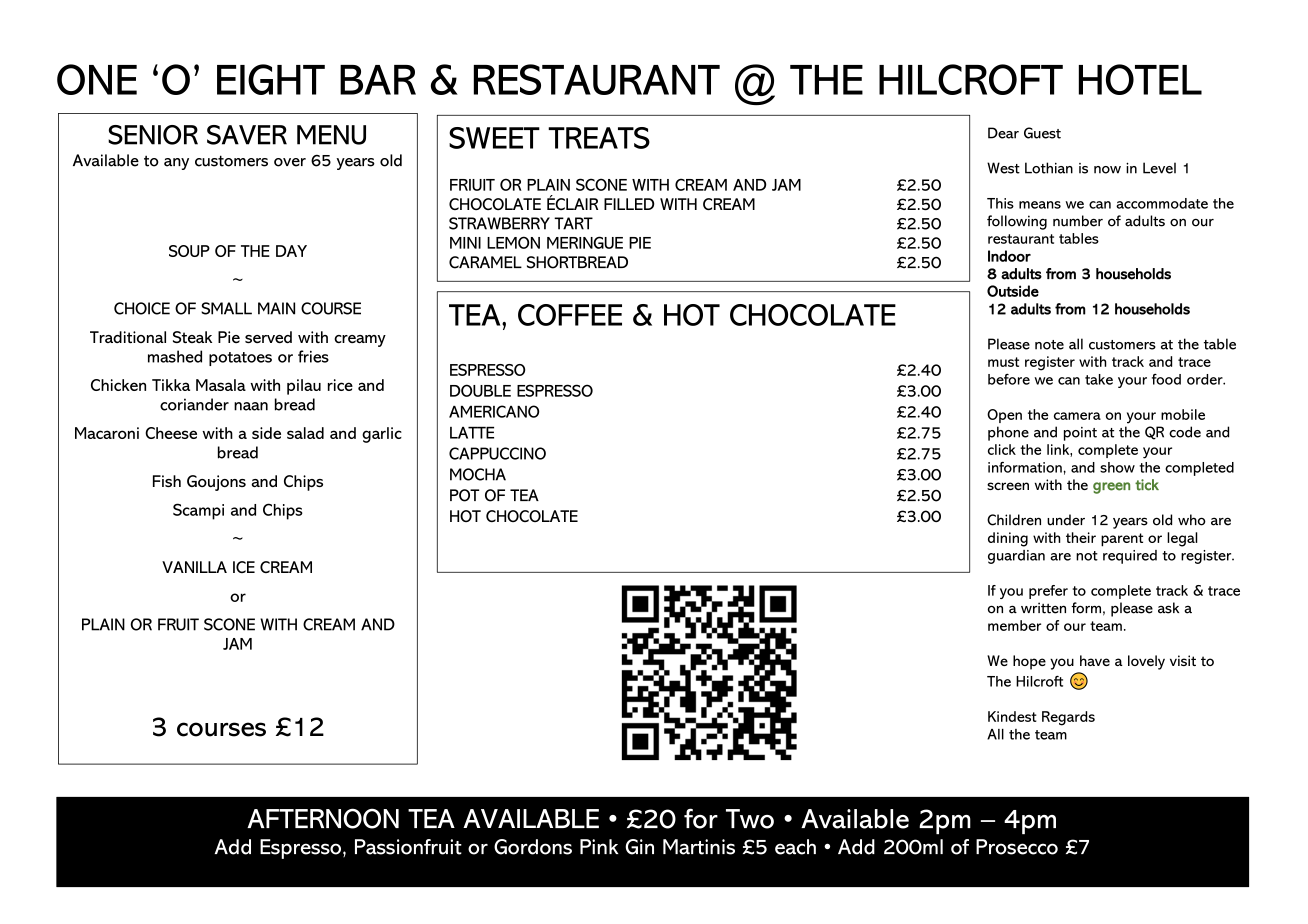 The width and height of the document is (1308, 924). I want to click on SMALL, so click(226, 308).
